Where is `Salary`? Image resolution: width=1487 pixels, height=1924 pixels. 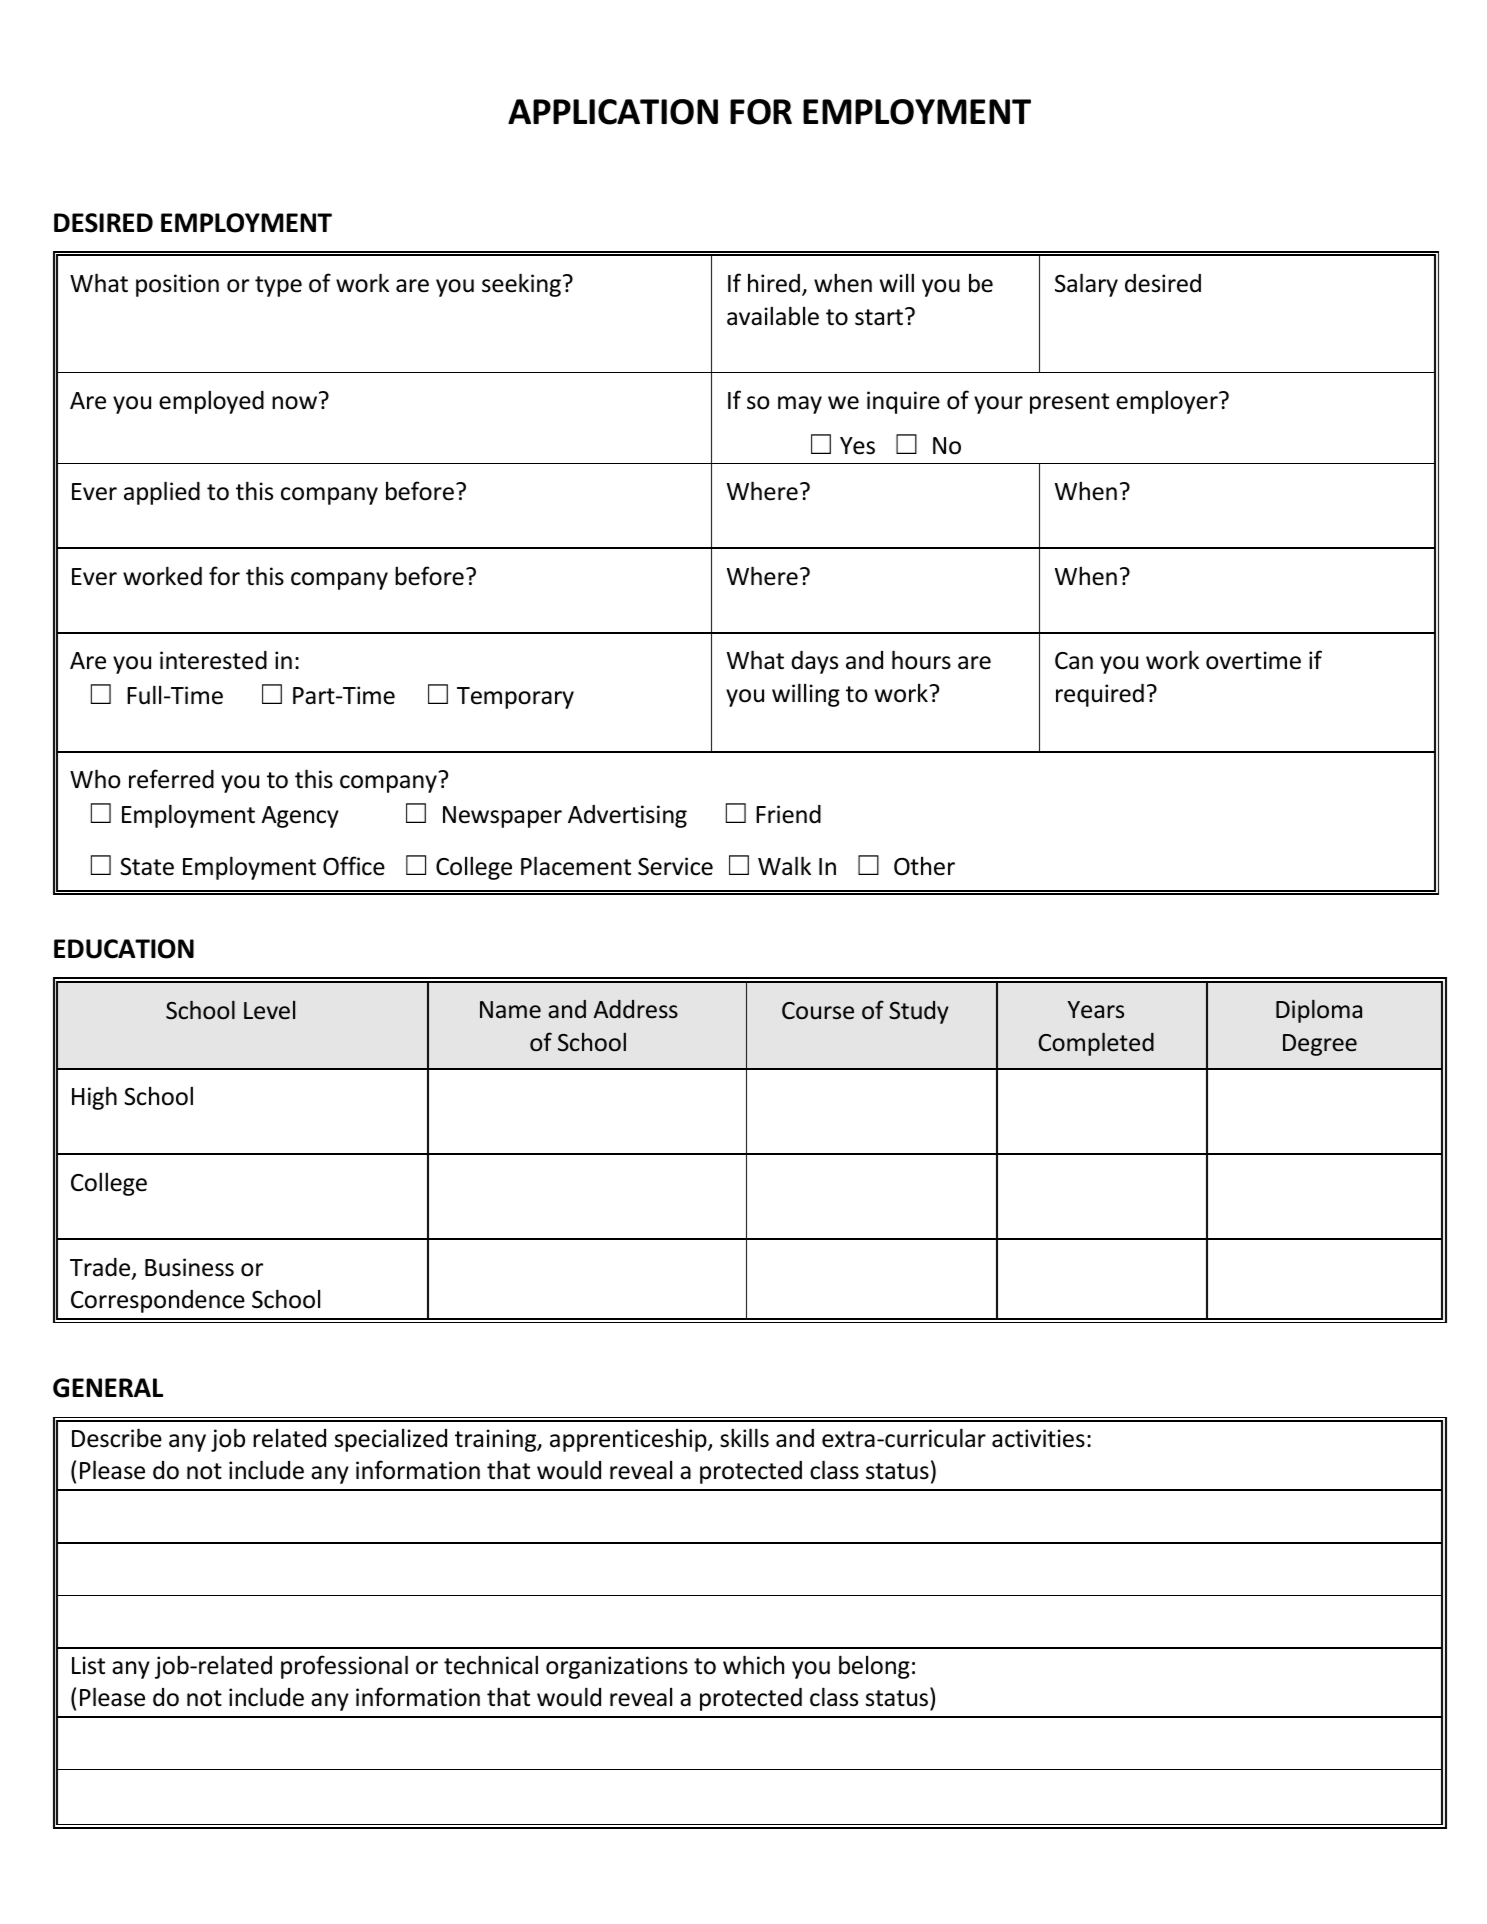
Salary is located at coordinates (1086, 285).
